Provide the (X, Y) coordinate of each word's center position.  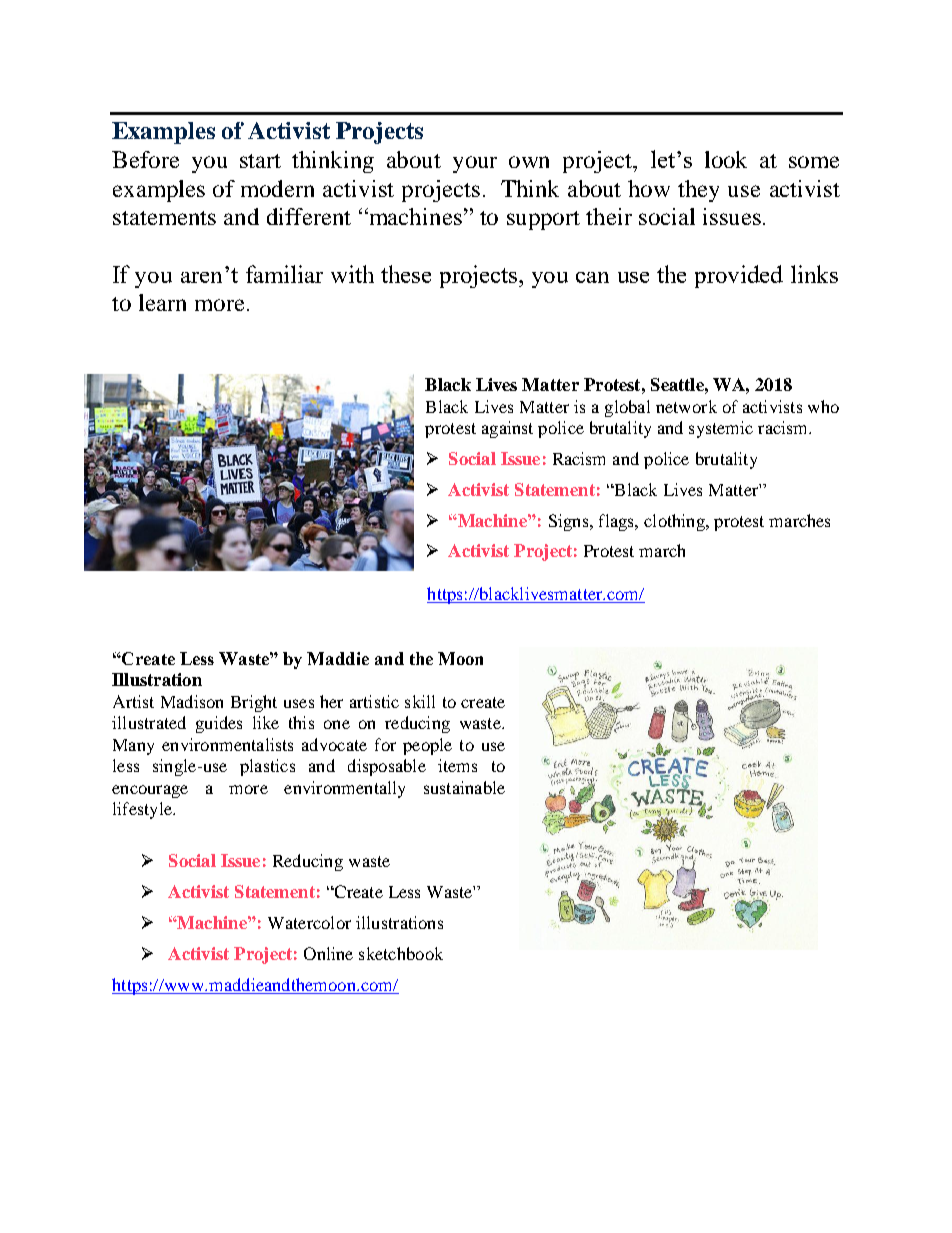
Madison (192, 701)
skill (420, 701)
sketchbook (401, 953)
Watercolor (309, 922)
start (260, 161)
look (726, 159)
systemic (721, 429)
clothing (675, 522)
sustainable (464, 787)
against (507, 429)
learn (162, 302)
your (475, 164)
